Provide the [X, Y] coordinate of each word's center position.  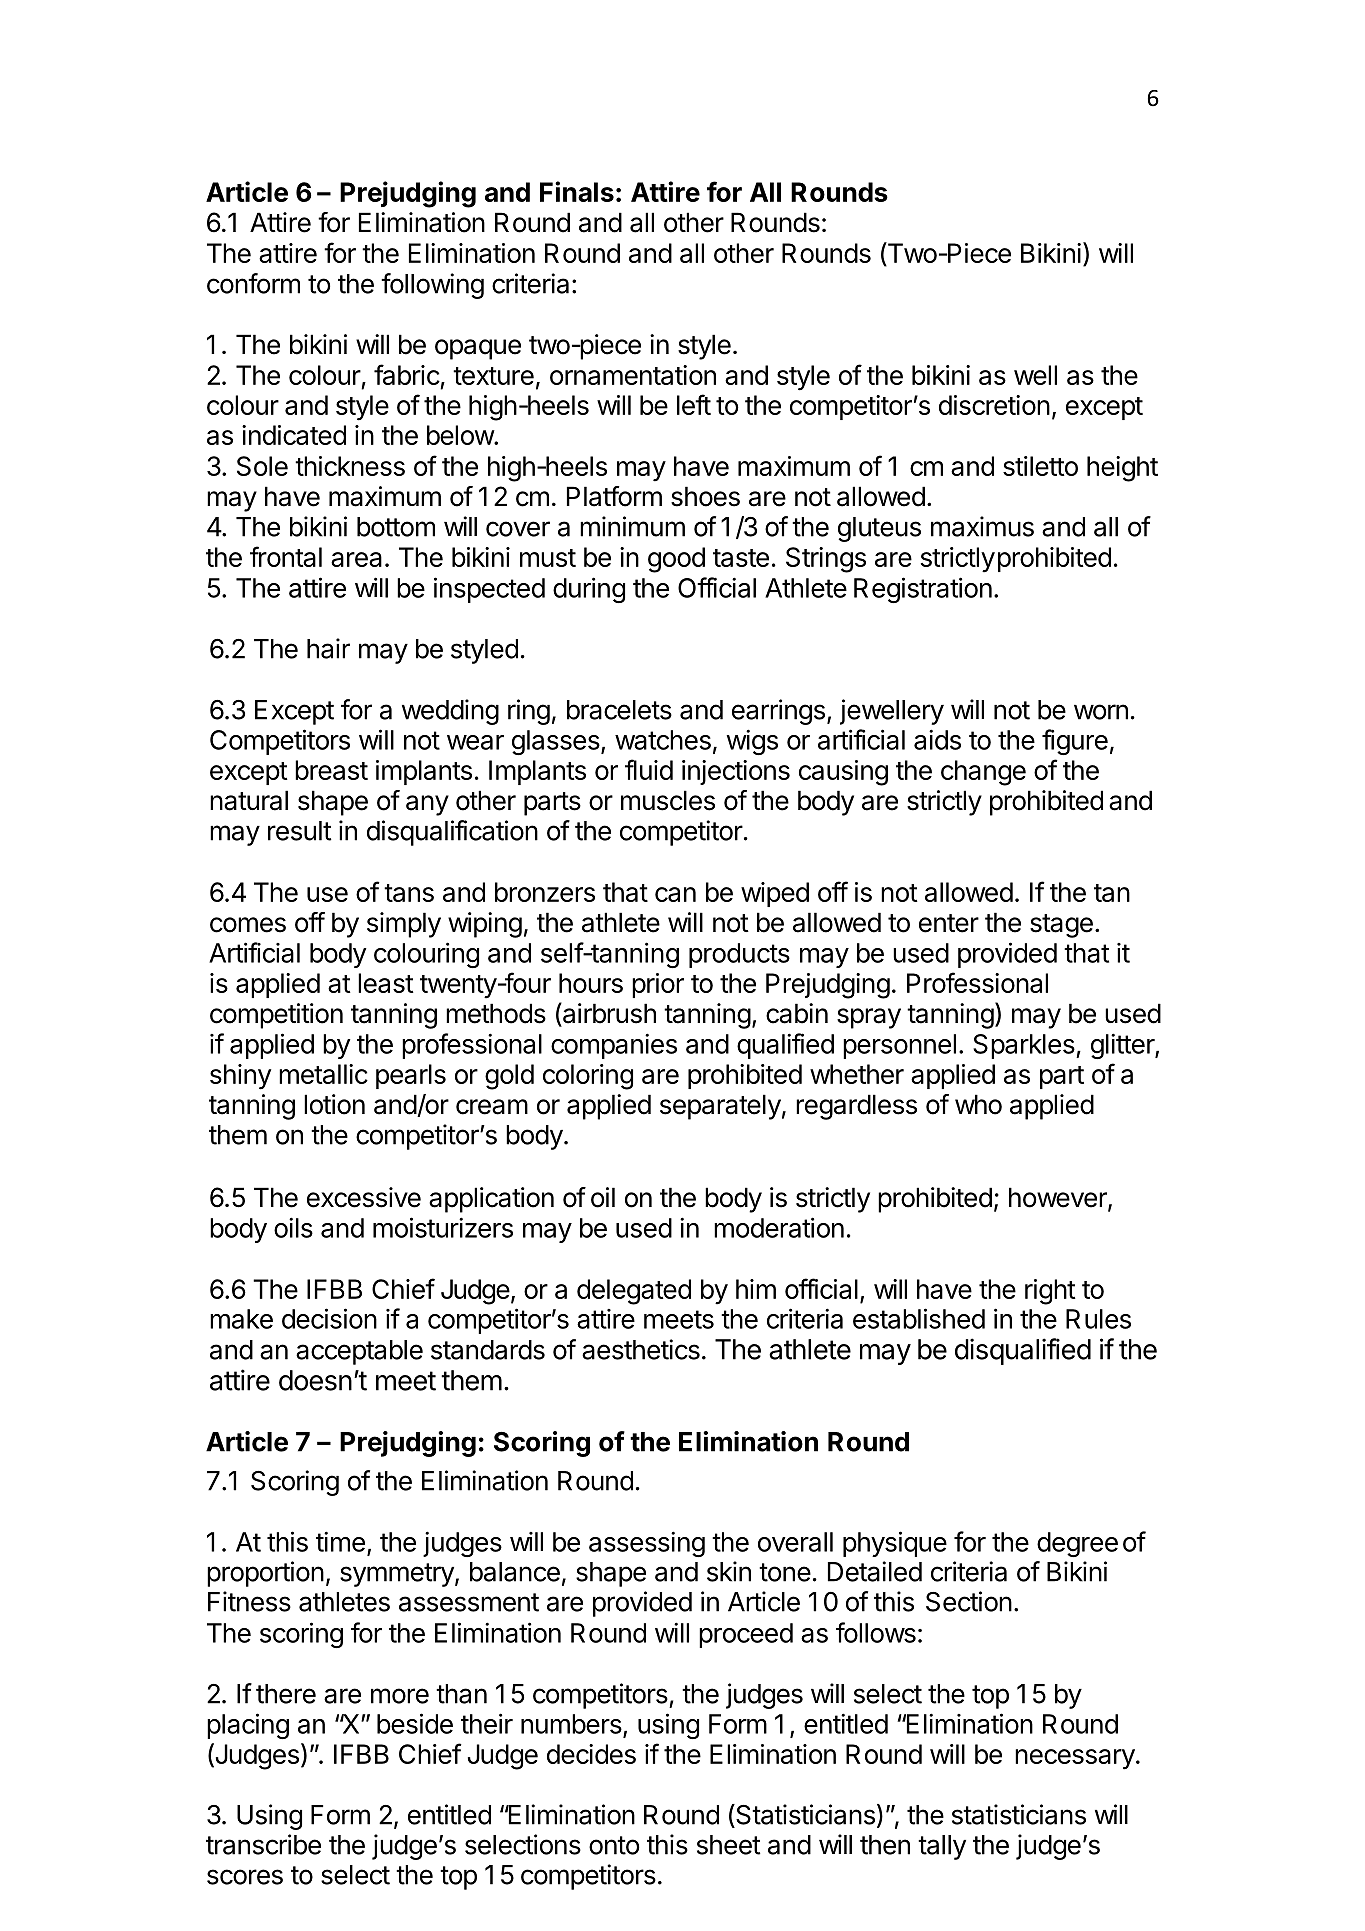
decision [329, 1318]
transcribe [263, 1844]
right [1050, 1292]
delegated [634, 1292]
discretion [994, 405]
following [432, 286]
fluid [649, 769]
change [983, 773]
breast [331, 770]
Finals [577, 191]
